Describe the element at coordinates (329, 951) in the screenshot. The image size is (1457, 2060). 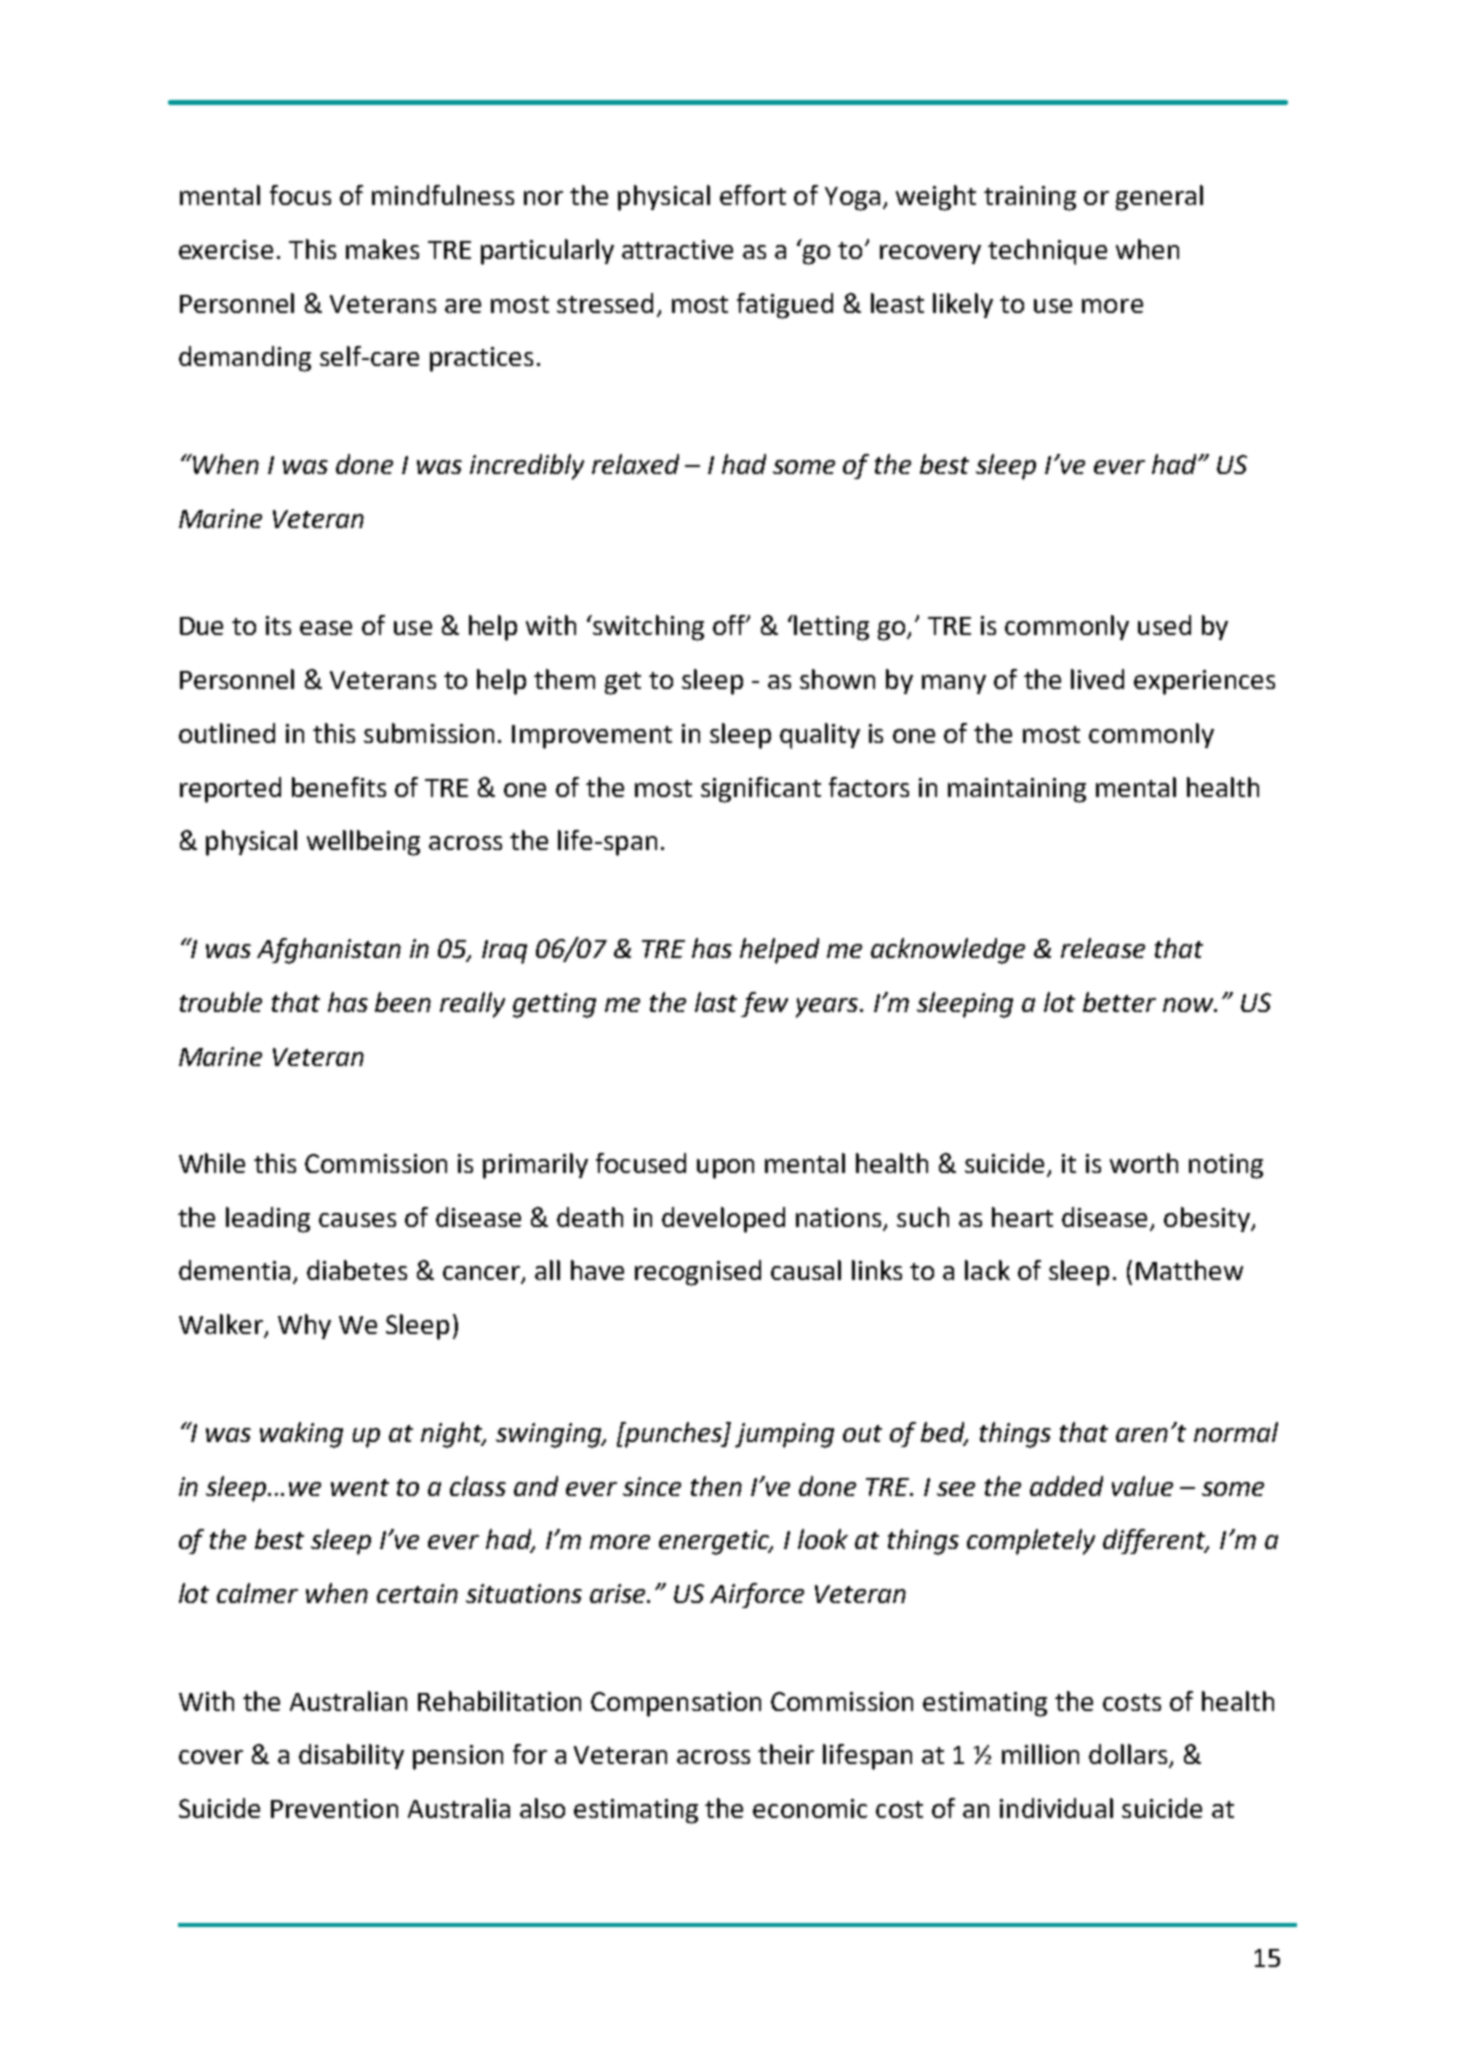
I see `Afghanistan` at that location.
